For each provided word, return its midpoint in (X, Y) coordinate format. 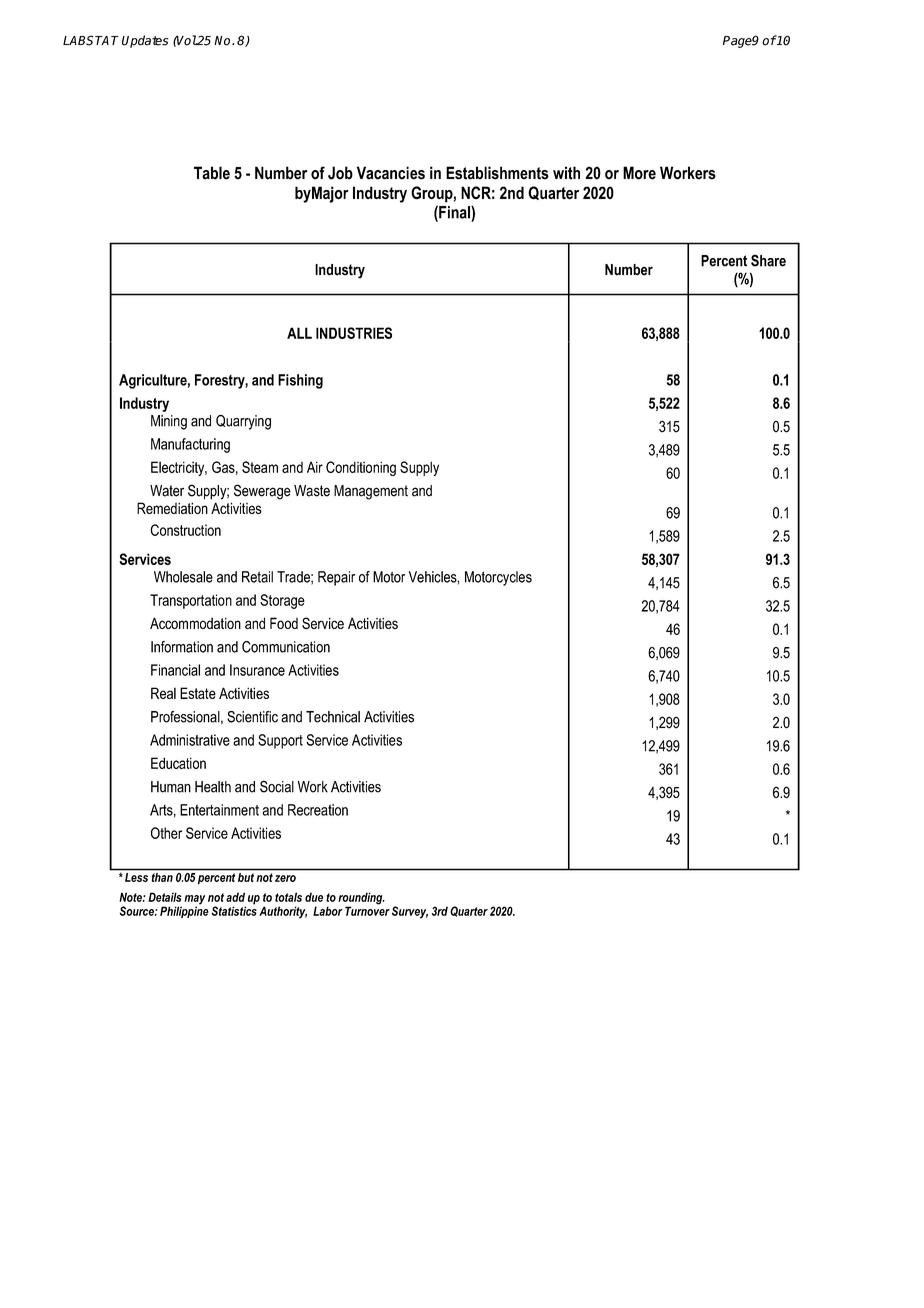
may (194, 901)
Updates (145, 41)
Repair (336, 578)
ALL (299, 333)
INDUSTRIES (354, 333)
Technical (333, 717)
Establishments (497, 173)
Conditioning (361, 468)
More (639, 173)
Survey (410, 912)
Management (371, 492)
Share (768, 260)
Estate (198, 693)
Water (167, 491)
